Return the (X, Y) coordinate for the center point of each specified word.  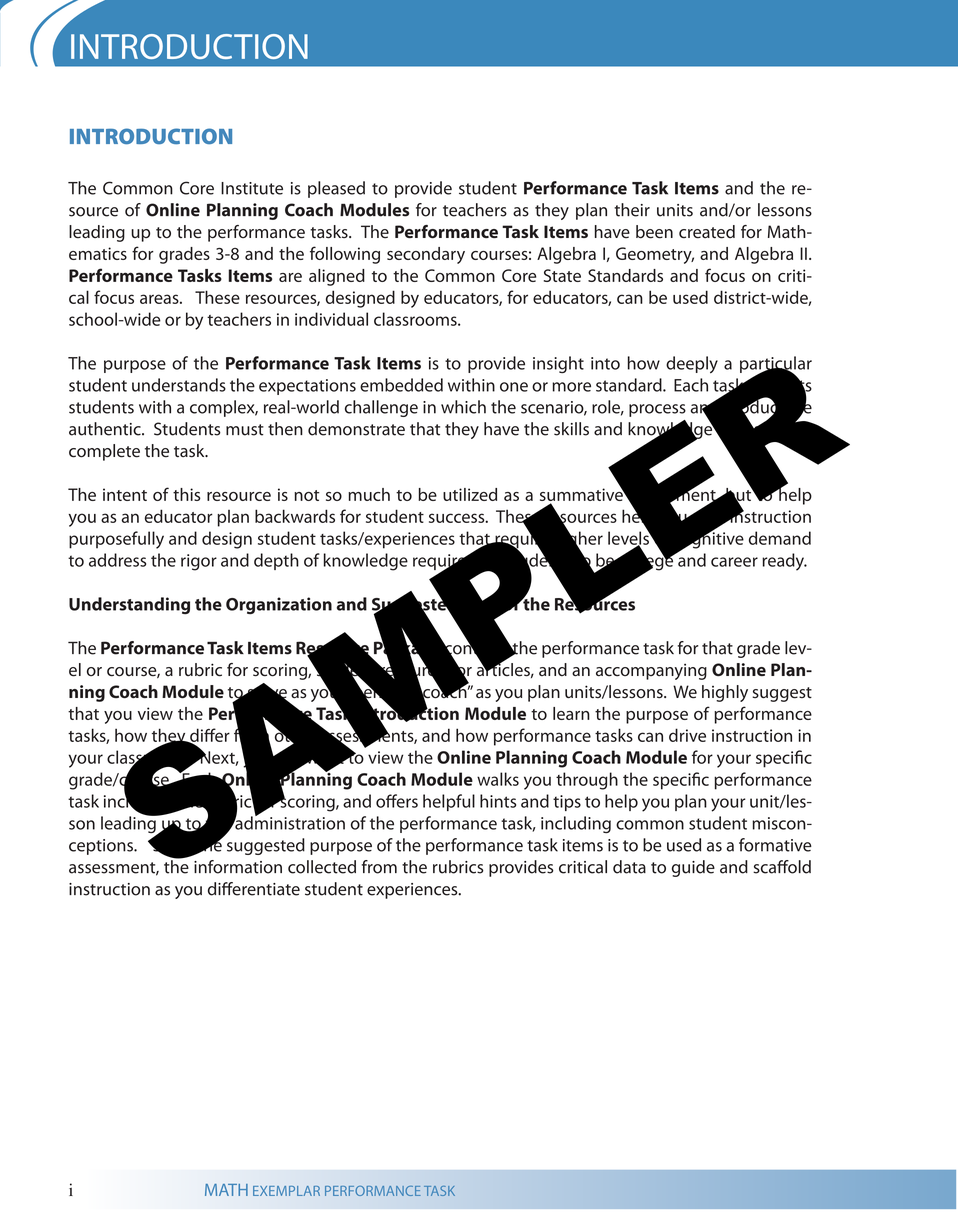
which (463, 407)
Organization (279, 605)
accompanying (651, 671)
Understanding (129, 605)
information (238, 867)
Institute (252, 188)
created (707, 232)
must (245, 430)
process (657, 410)
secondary (426, 255)
